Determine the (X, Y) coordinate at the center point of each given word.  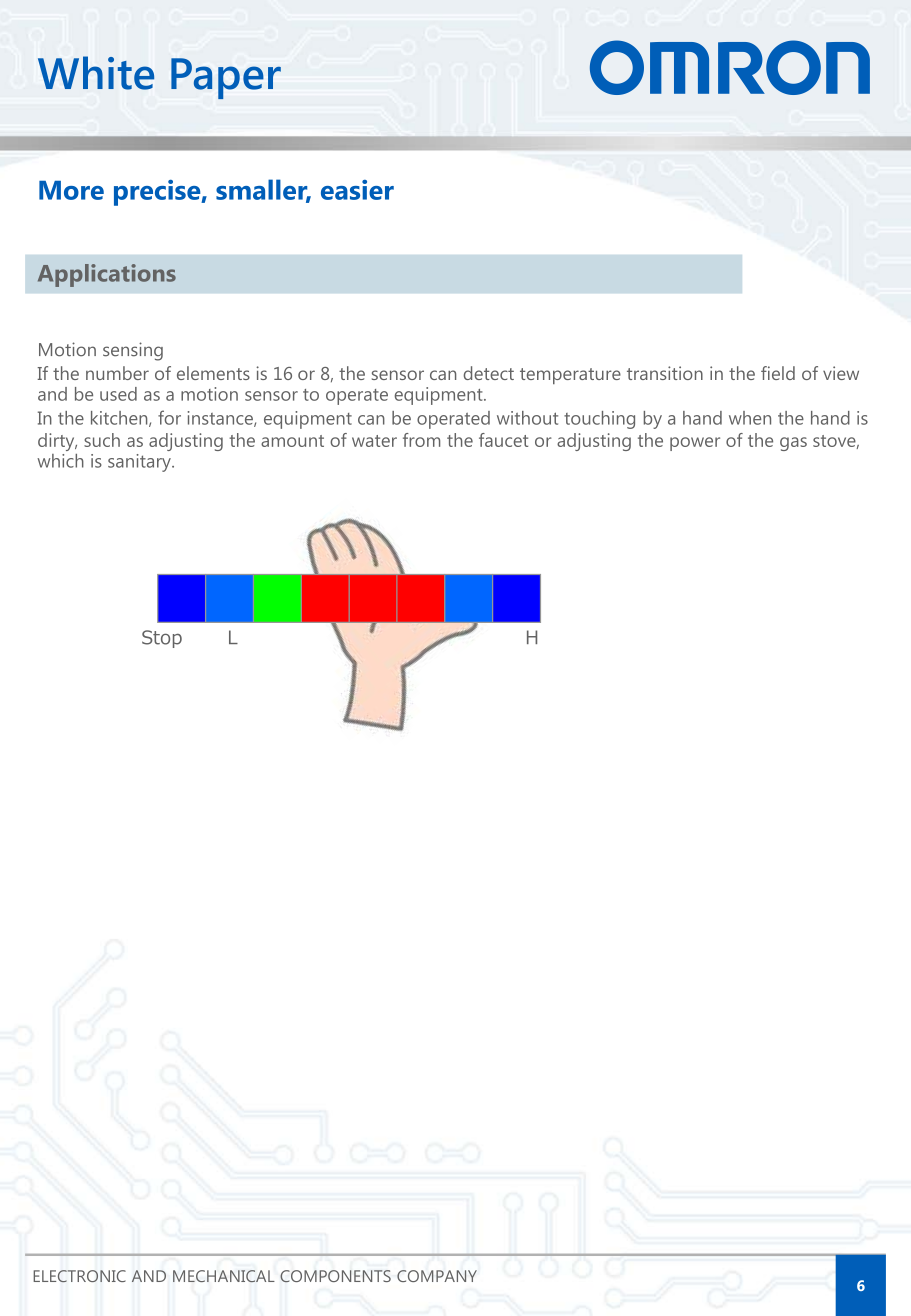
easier (357, 190)
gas (793, 444)
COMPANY (437, 1276)
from (421, 440)
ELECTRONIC (79, 1276)
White (96, 73)
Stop (162, 639)
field (778, 373)
